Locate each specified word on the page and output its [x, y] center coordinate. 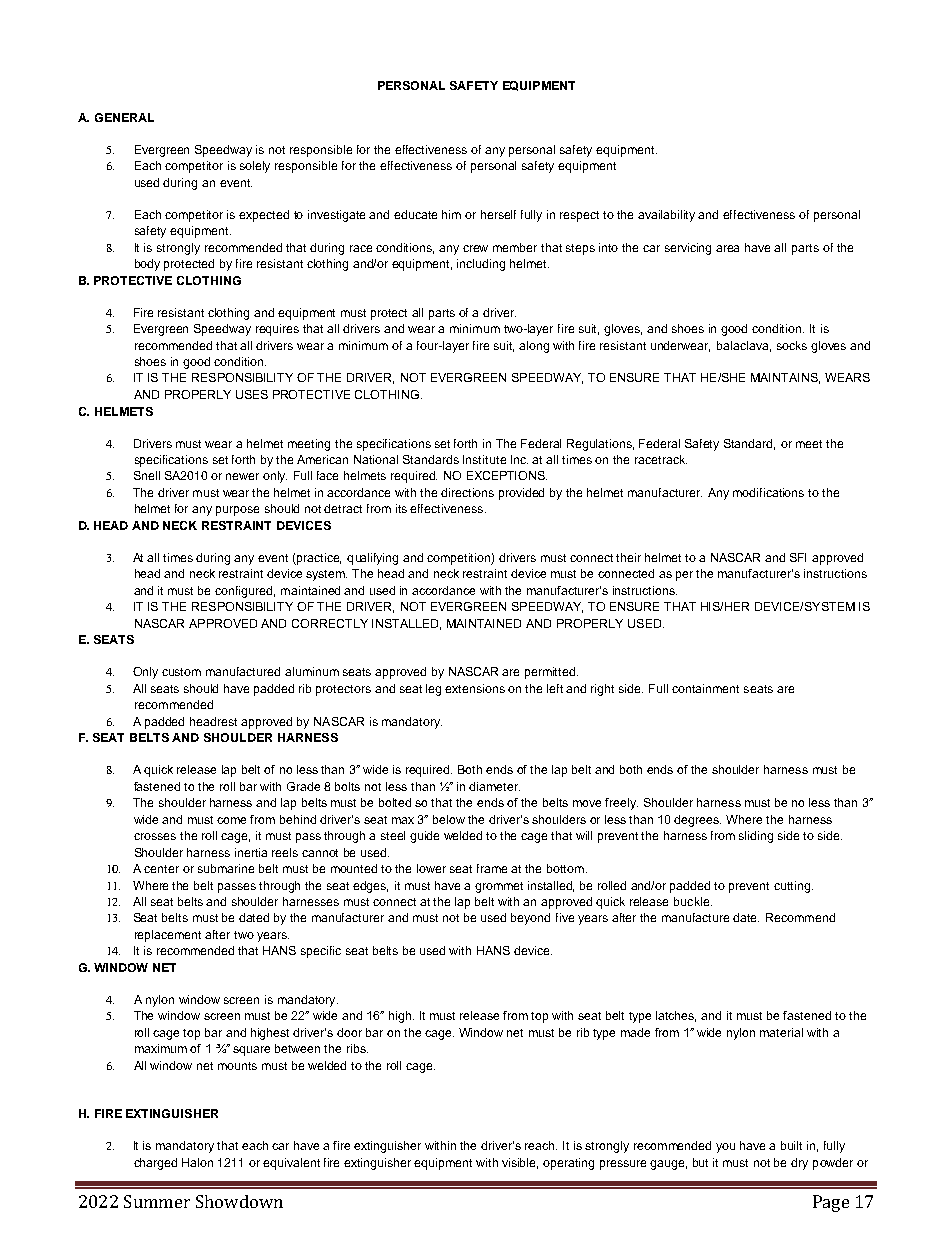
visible [520, 1163]
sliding [756, 837]
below [449, 819]
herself [498, 214]
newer [242, 476]
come [231, 820]
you [725, 1148]
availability [666, 216]
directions [467, 492]
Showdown [239, 1201]
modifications [768, 492]
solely [255, 167]
